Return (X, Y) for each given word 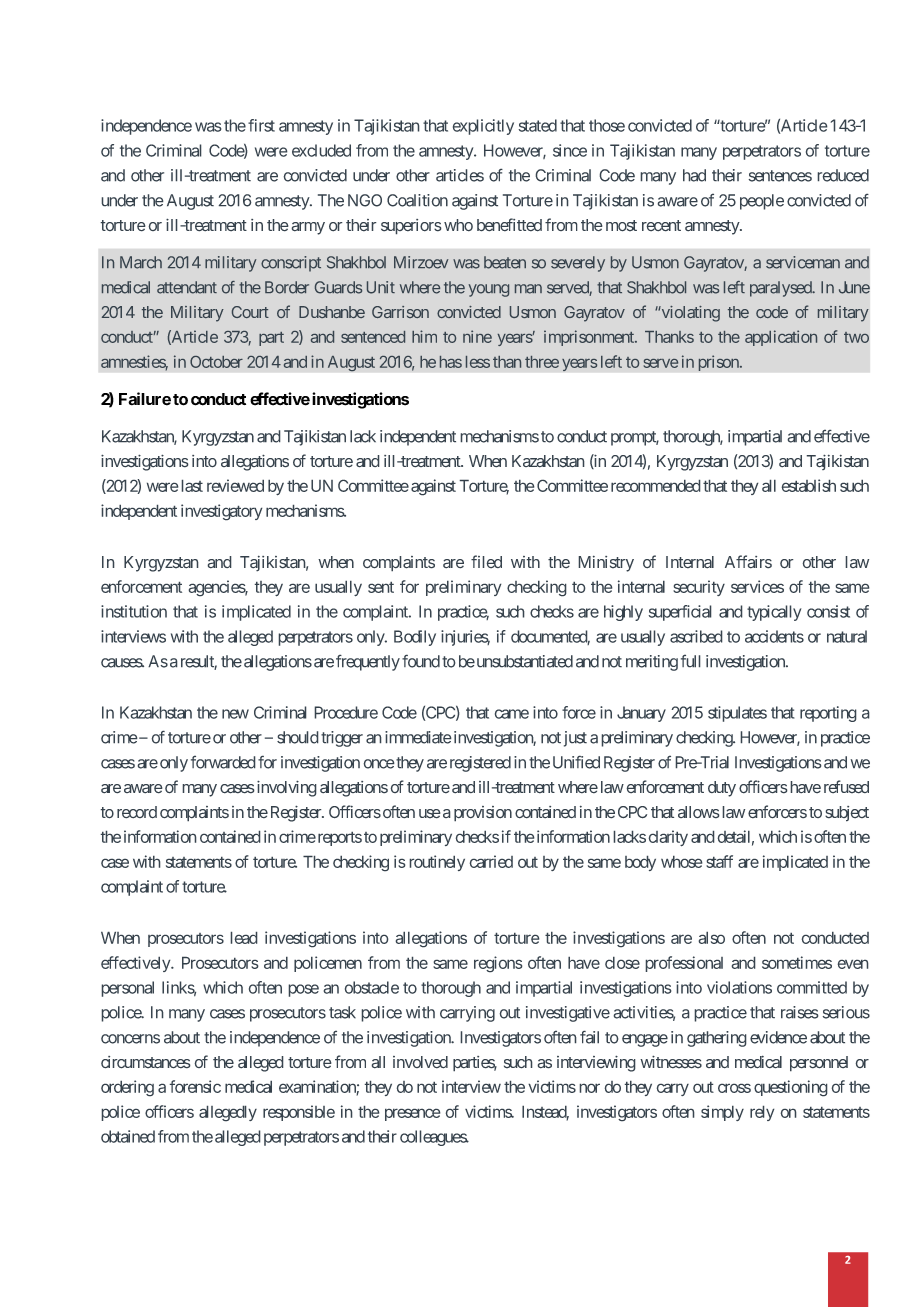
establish (809, 485)
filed (486, 561)
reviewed (235, 485)
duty (722, 789)
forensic (195, 1086)
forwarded (223, 762)
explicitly (483, 127)
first (261, 125)
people (762, 202)
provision (483, 813)
